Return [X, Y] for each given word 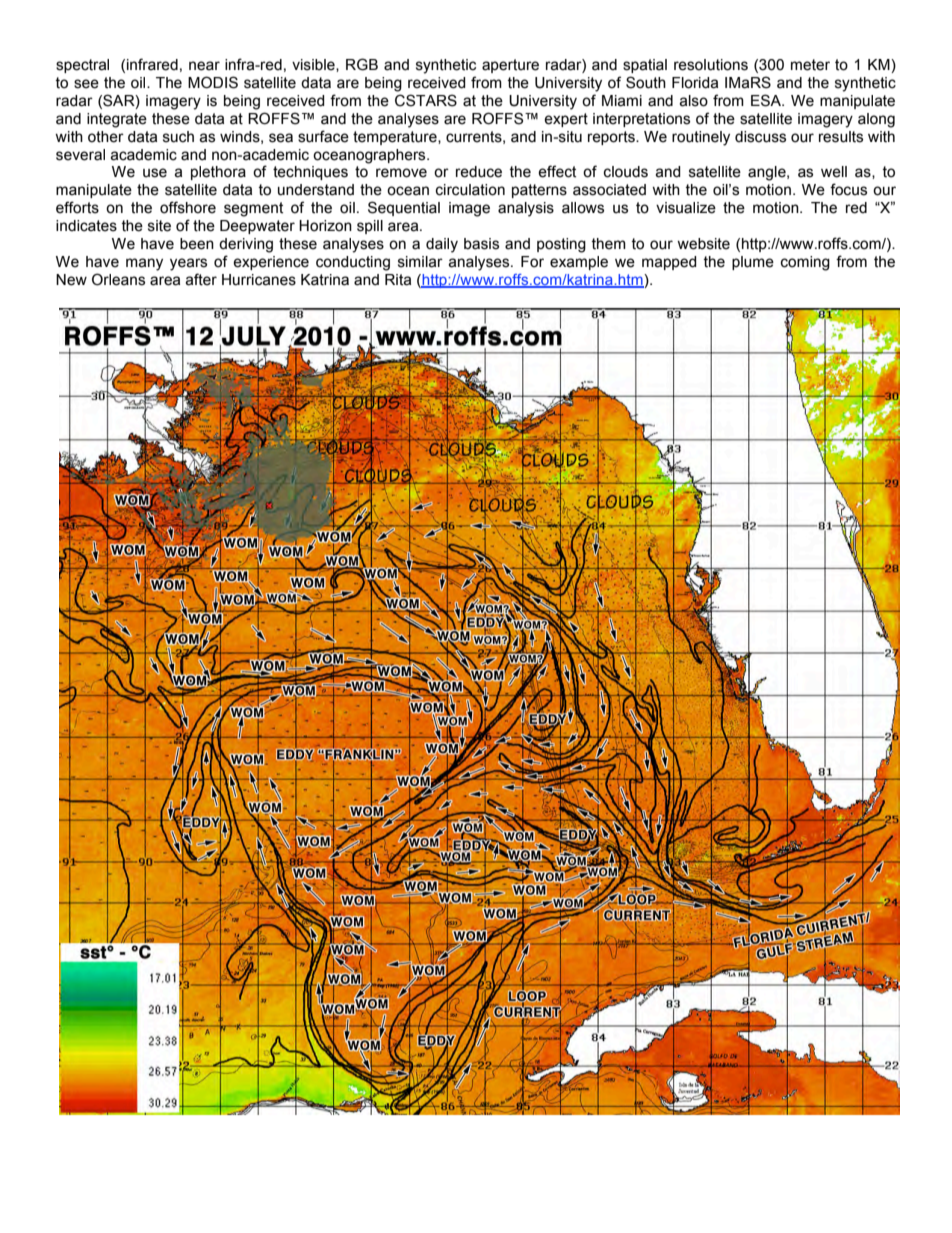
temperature [396, 138]
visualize [686, 208]
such [178, 137]
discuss [760, 137]
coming [805, 263]
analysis [526, 209]
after [201, 279]
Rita [398, 280]
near [204, 66]
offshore [188, 207]
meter [810, 65]
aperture [510, 66]
